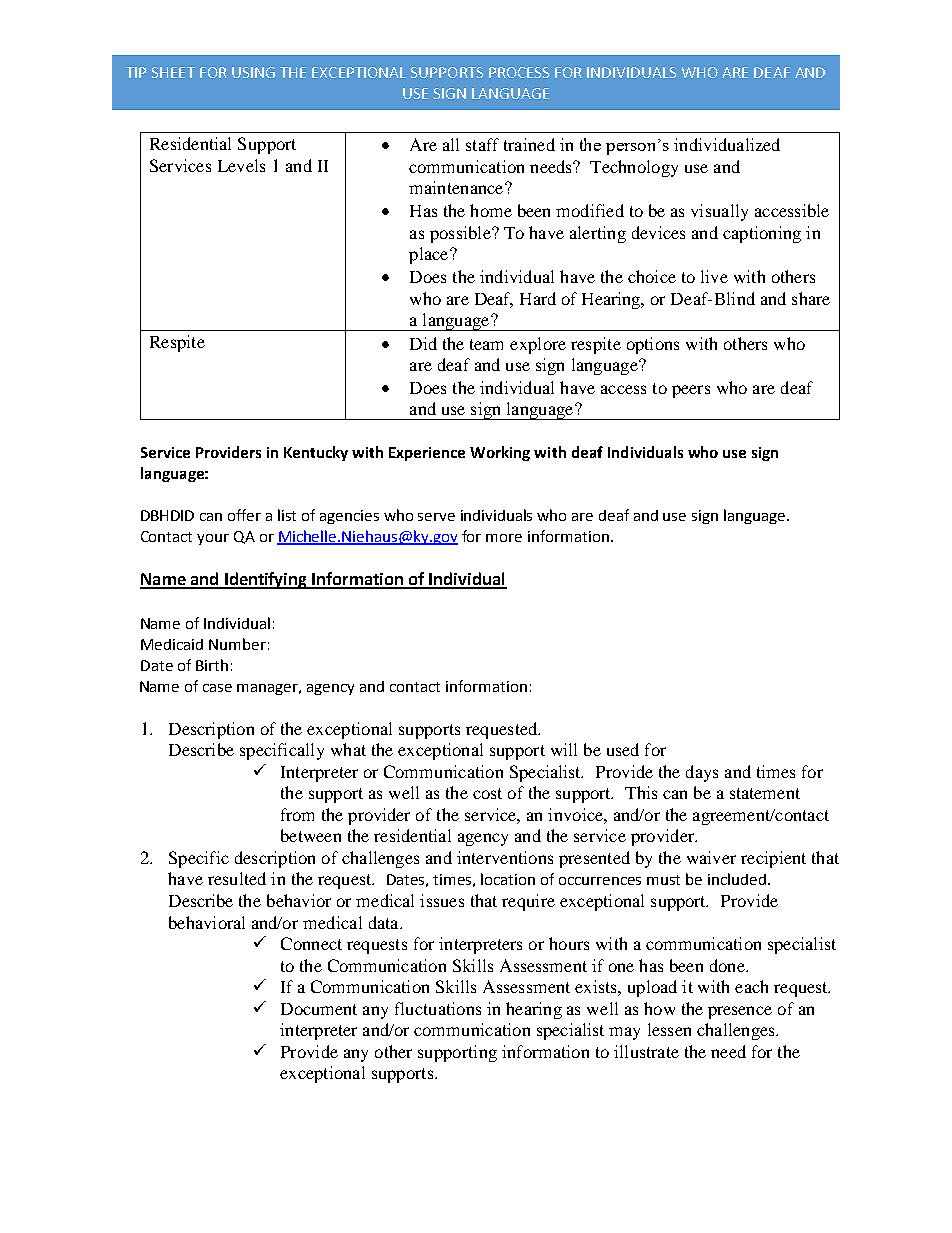 This document has height=1233, width=952. What do you see at coordinates (740, 1012) in the document?
I see `presence` at bounding box center [740, 1012].
